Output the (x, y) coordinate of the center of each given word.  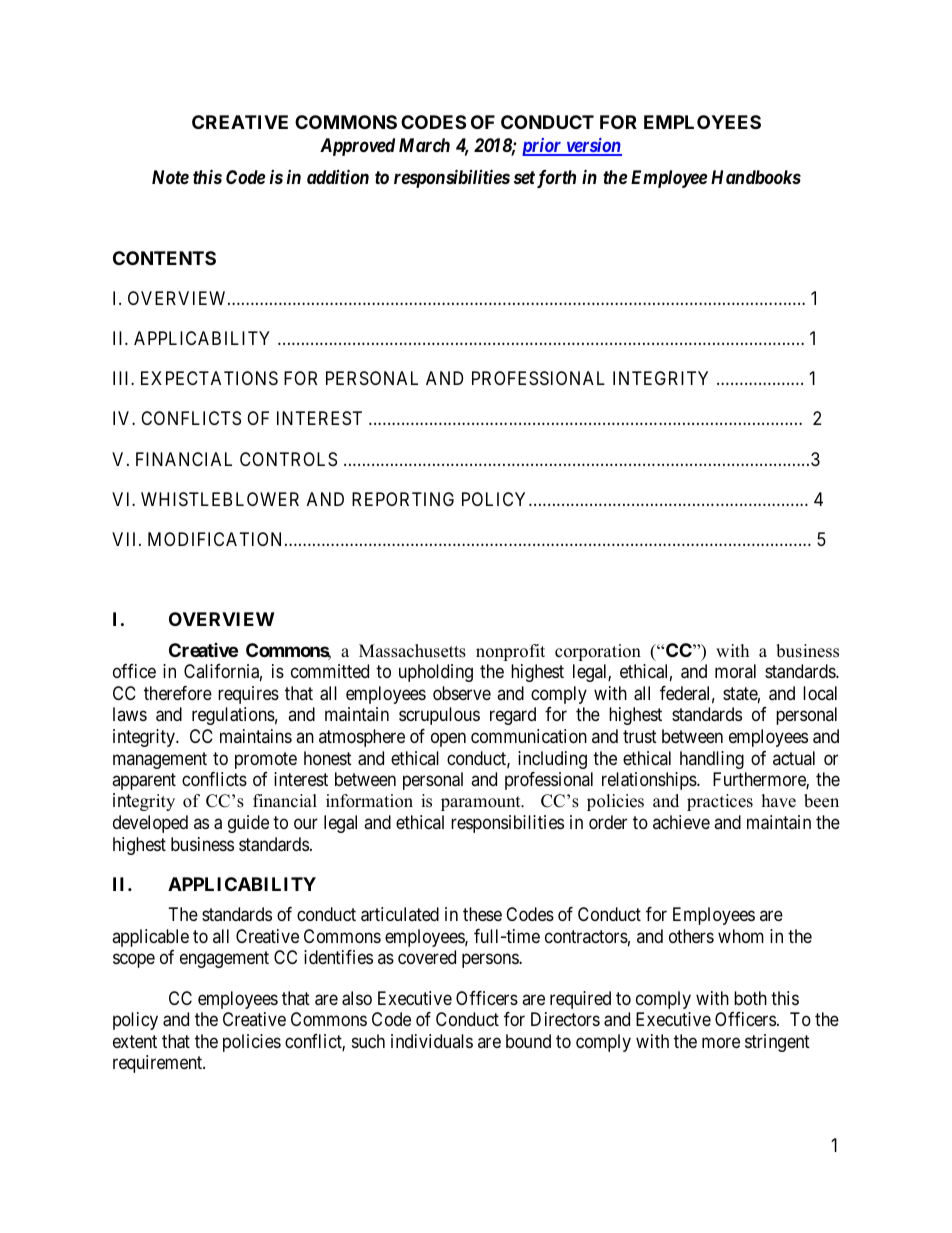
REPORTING (403, 499)
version (593, 146)
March (424, 145)
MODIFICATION (217, 539)
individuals (432, 1041)
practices (720, 802)
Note (170, 177)
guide (248, 824)
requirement (158, 1064)
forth (556, 179)
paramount (482, 803)
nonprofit (510, 652)
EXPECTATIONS (209, 378)
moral (735, 671)
